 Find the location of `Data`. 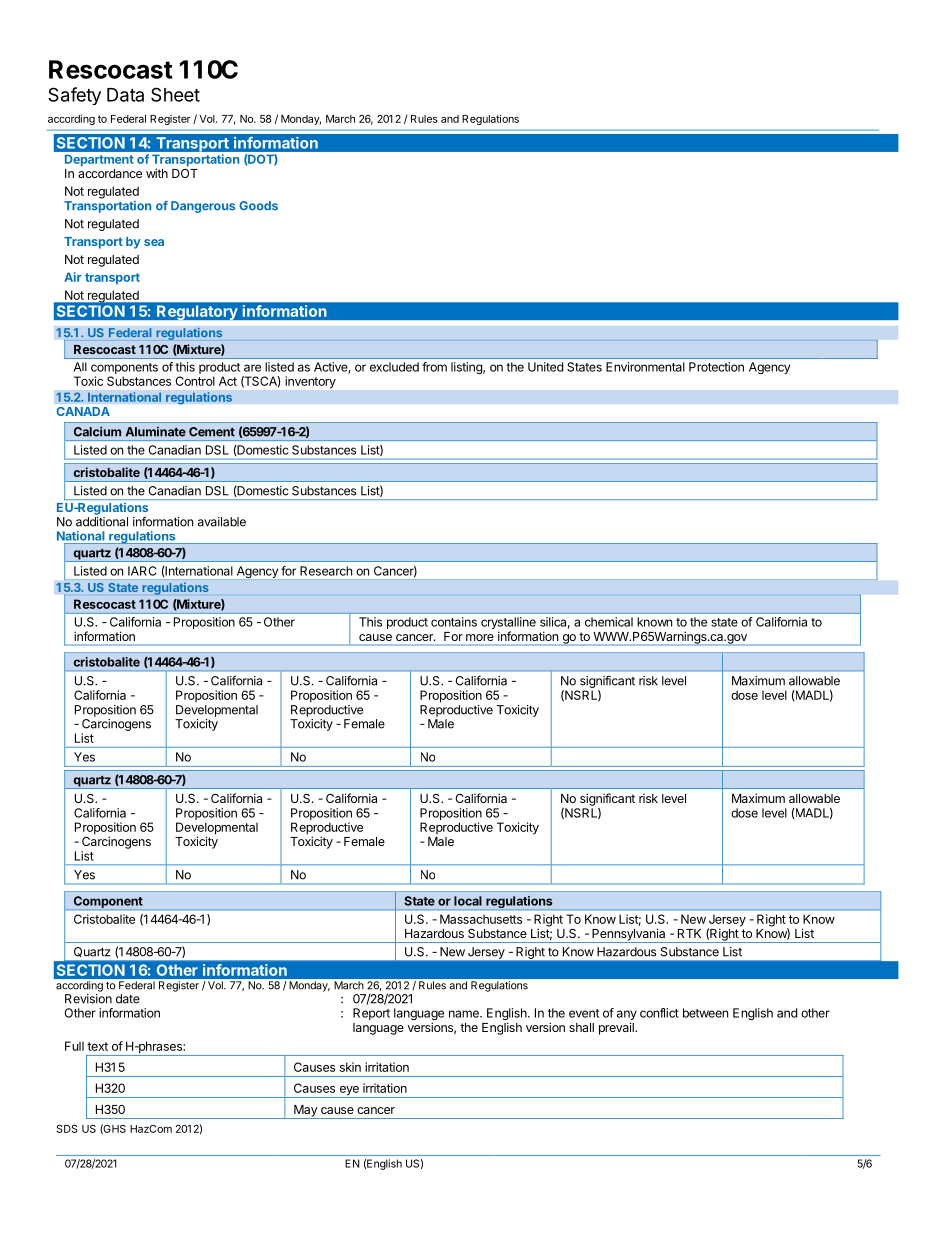

Data is located at coordinates (125, 95).
